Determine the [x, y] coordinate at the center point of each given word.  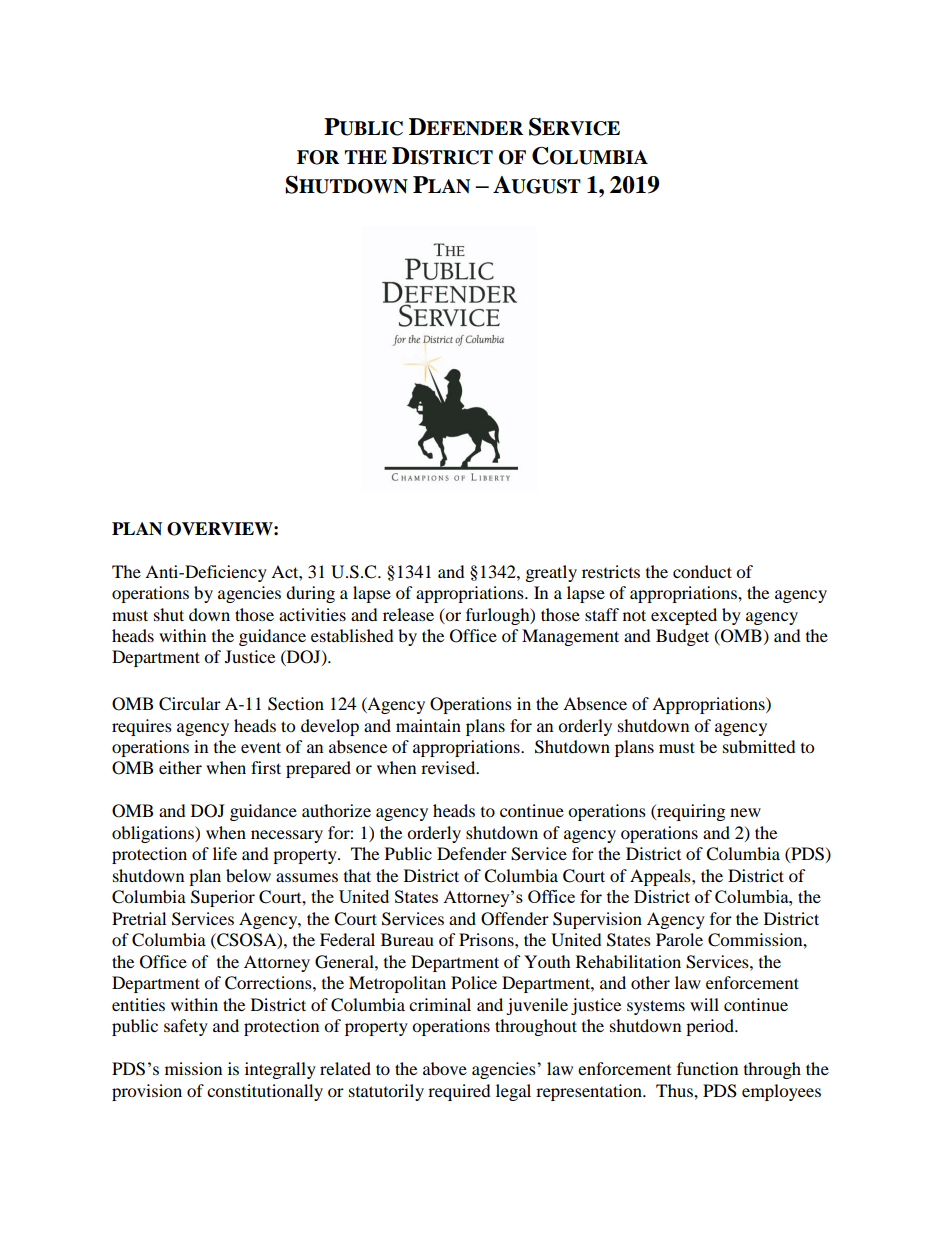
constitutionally [265, 1092]
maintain [428, 725]
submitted [759, 746]
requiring [690, 812]
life [225, 853]
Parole [679, 939]
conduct [702, 571]
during [310, 594]
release [408, 614]
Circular [190, 704]
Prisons [487, 939]
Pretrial [139, 918]
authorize [336, 810]
